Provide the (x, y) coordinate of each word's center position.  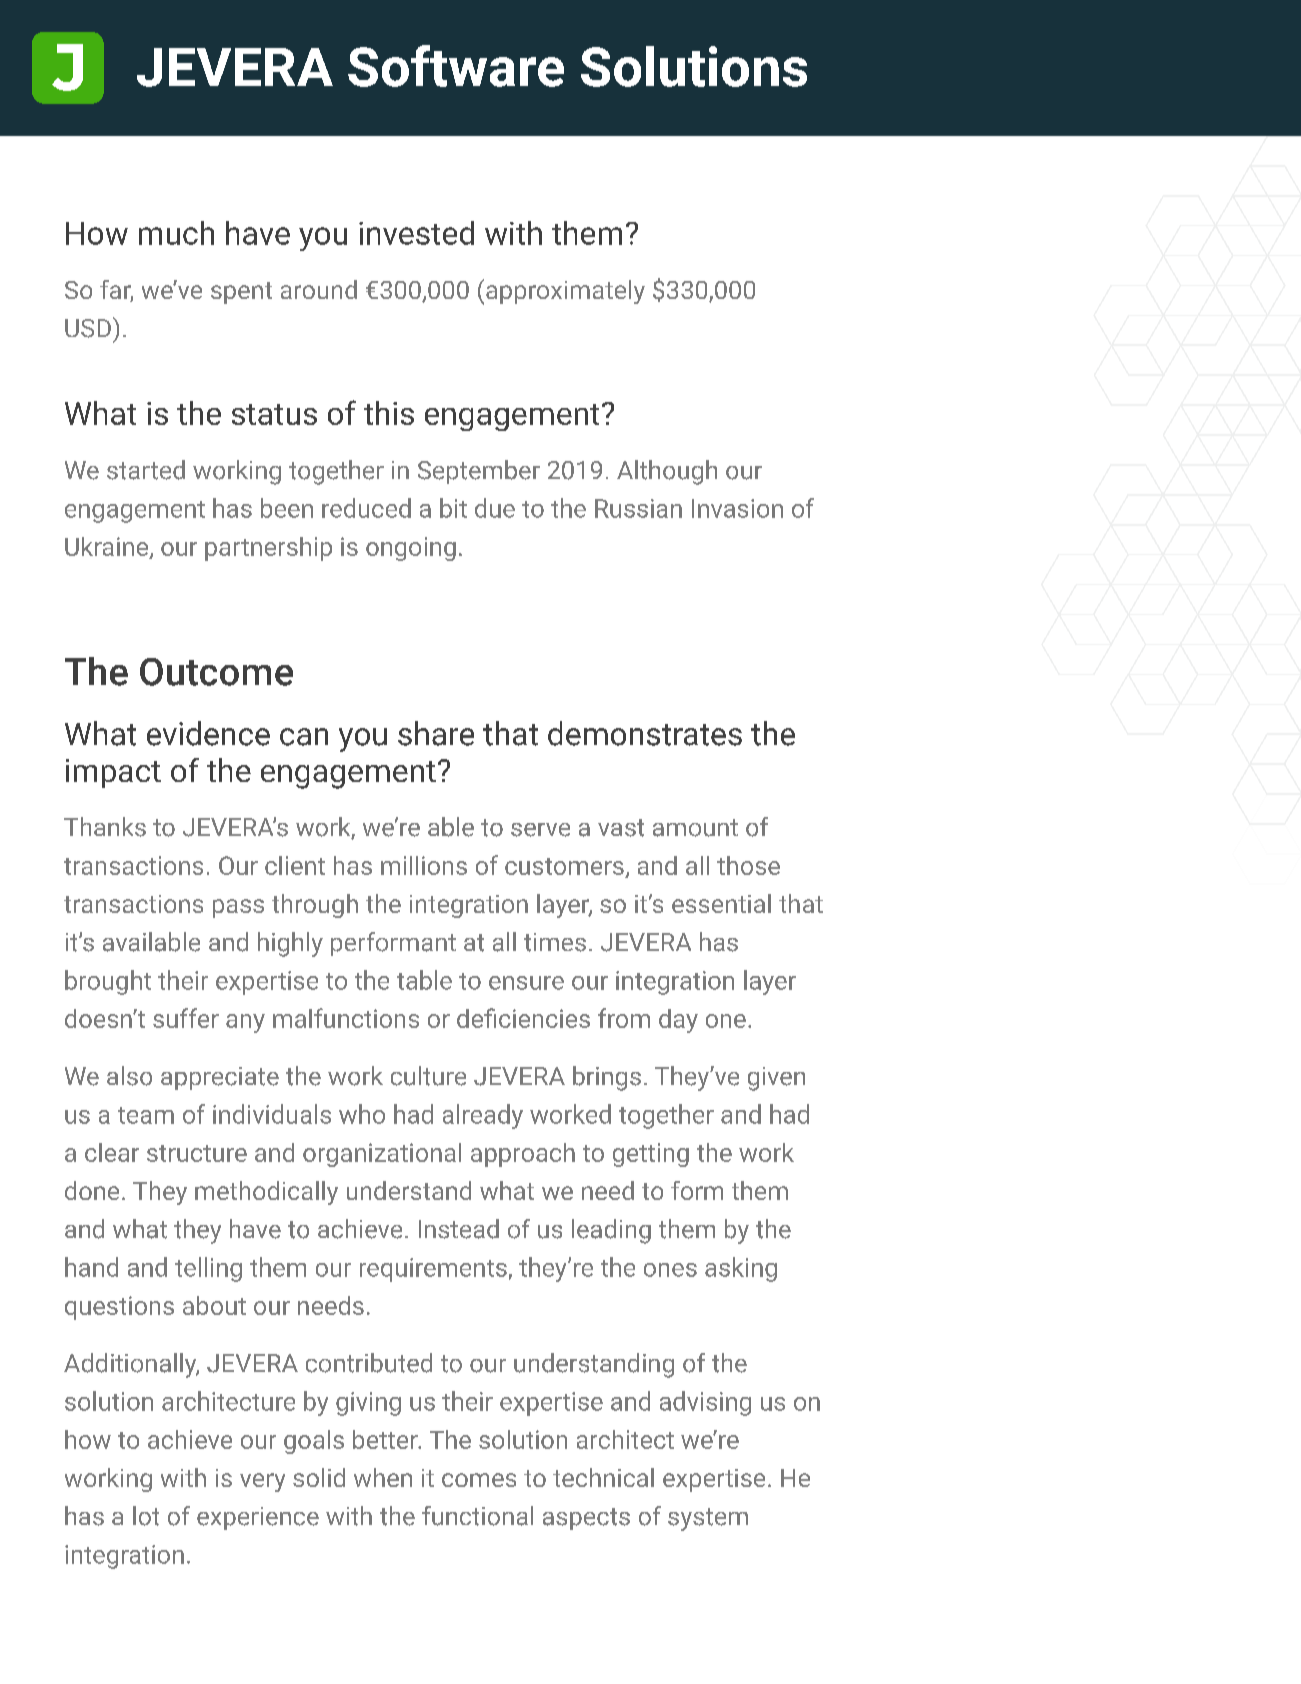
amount (695, 828)
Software (456, 66)
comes (479, 1480)
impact (113, 773)
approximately (565, 292)
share (436, 733)
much (176, 233)
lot (146, 1516)
